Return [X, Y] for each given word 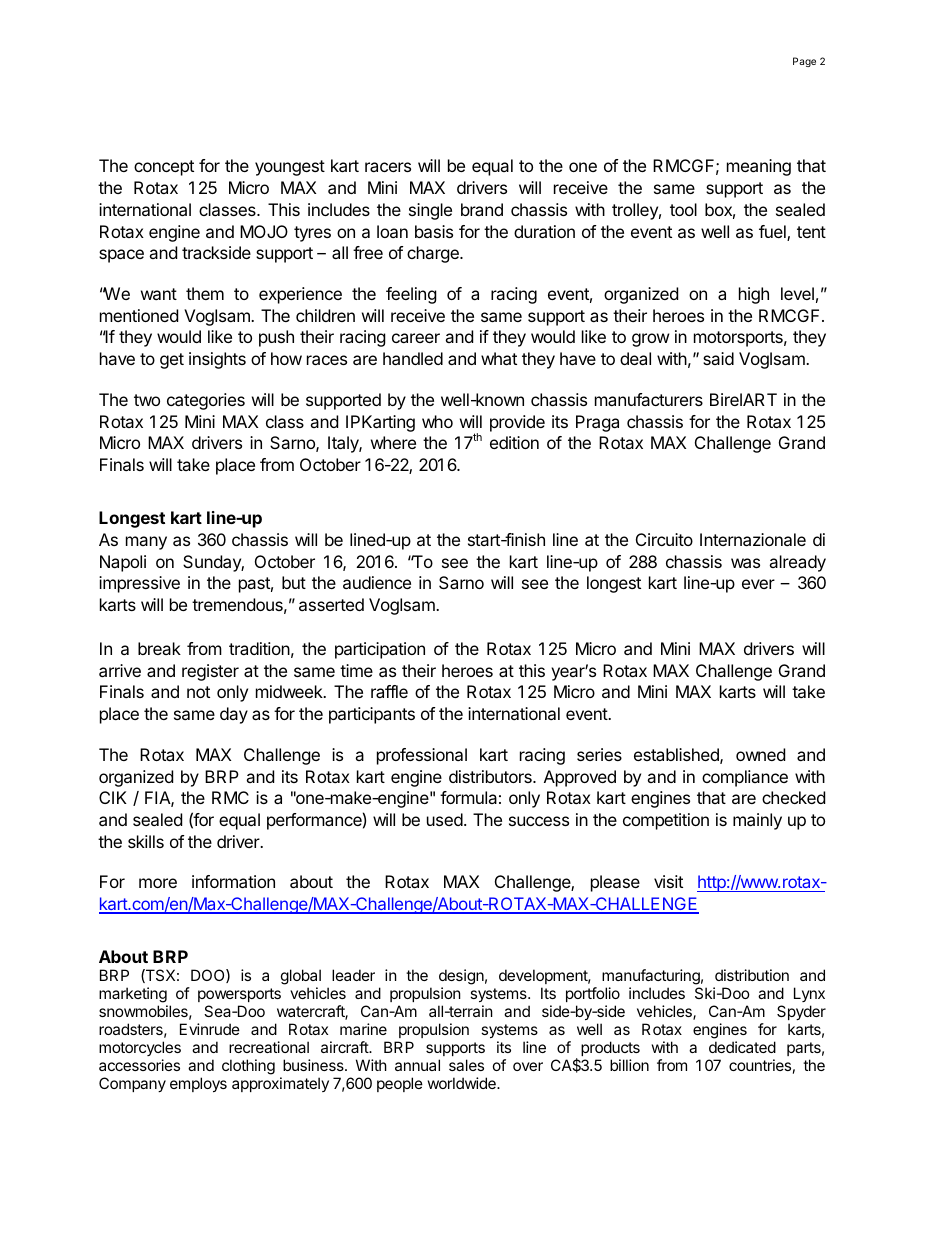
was [745, 563]
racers [388, 167]
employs [198, 1084]
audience [377, 582]
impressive [139, 584]
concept [164, 168]
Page [804, 62]
